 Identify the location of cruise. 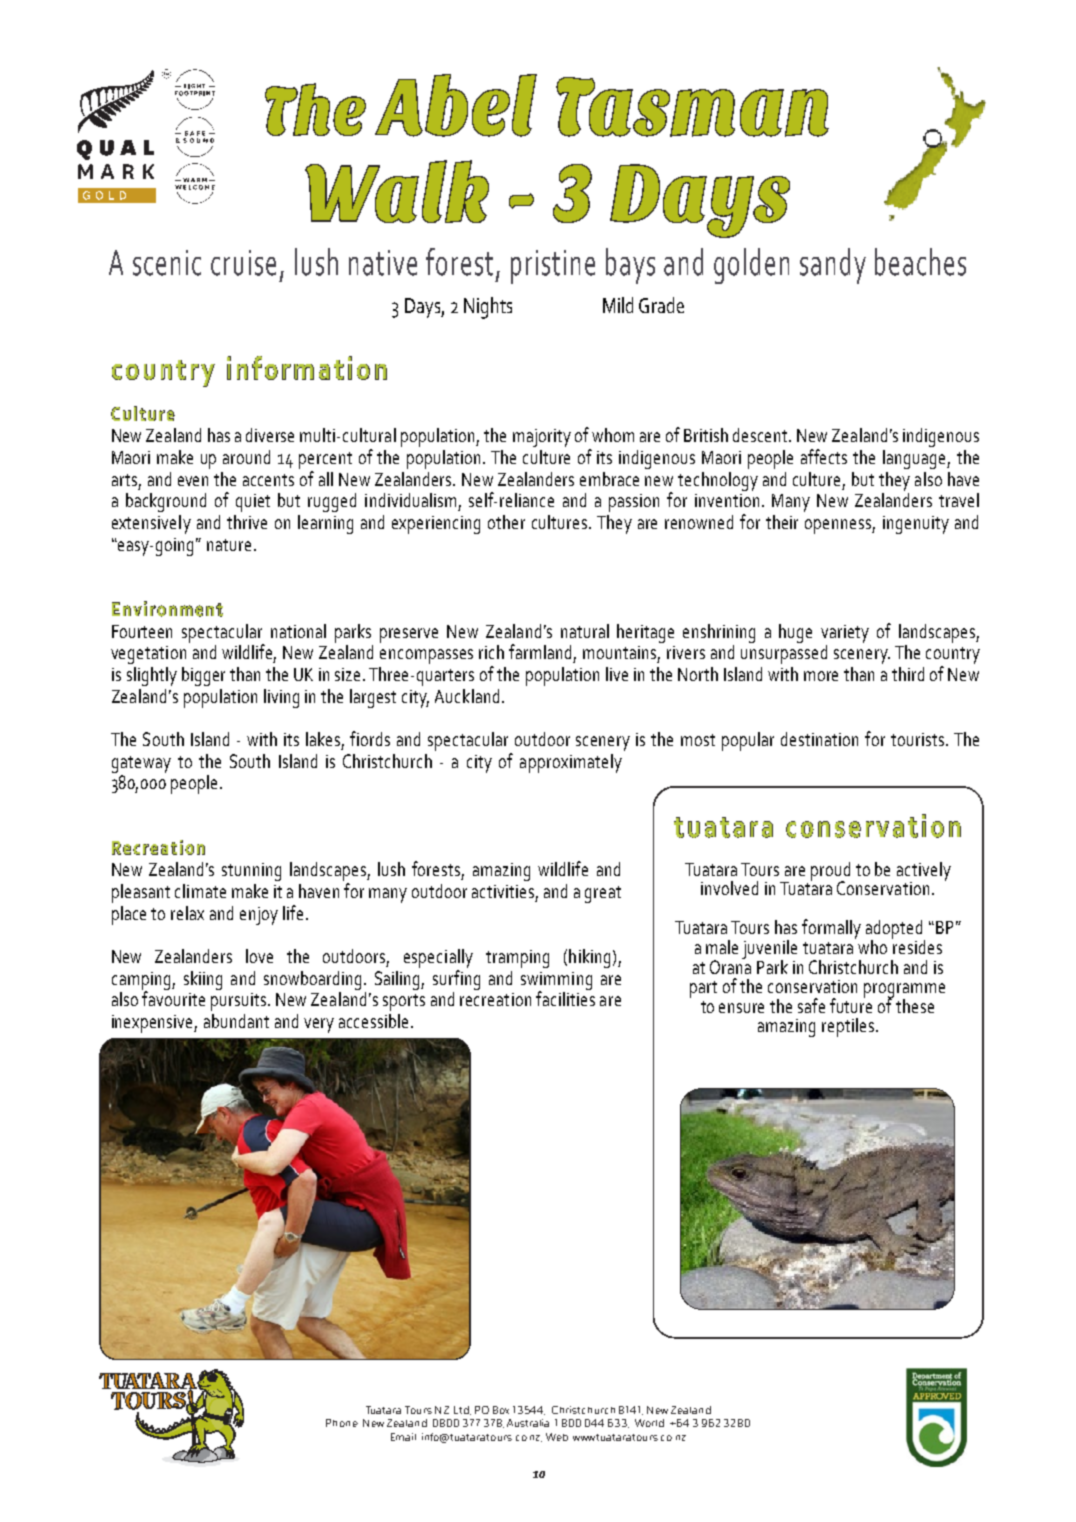
(243, 263).
